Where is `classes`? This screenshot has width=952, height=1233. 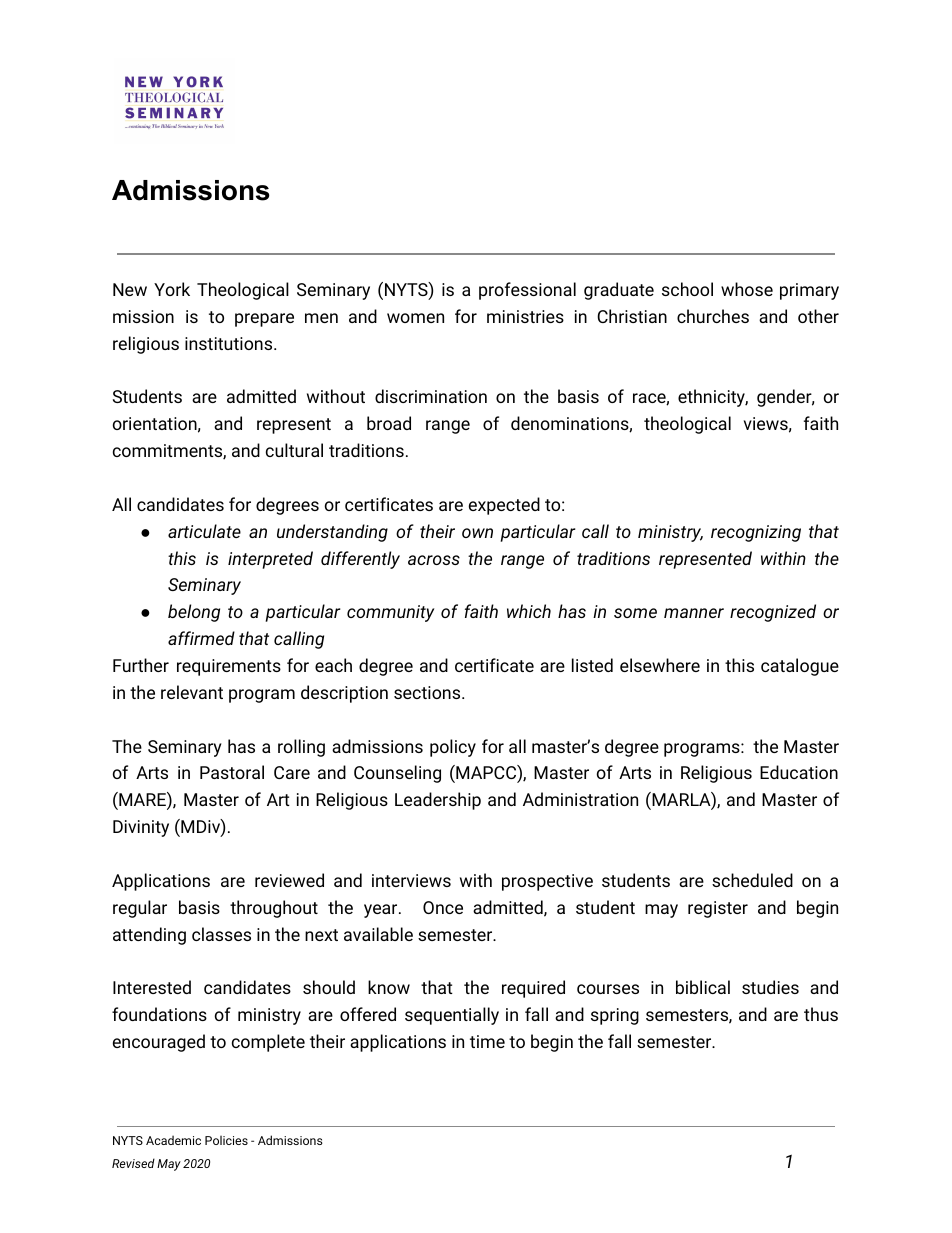 classes is located at coordinates (221, 934).
